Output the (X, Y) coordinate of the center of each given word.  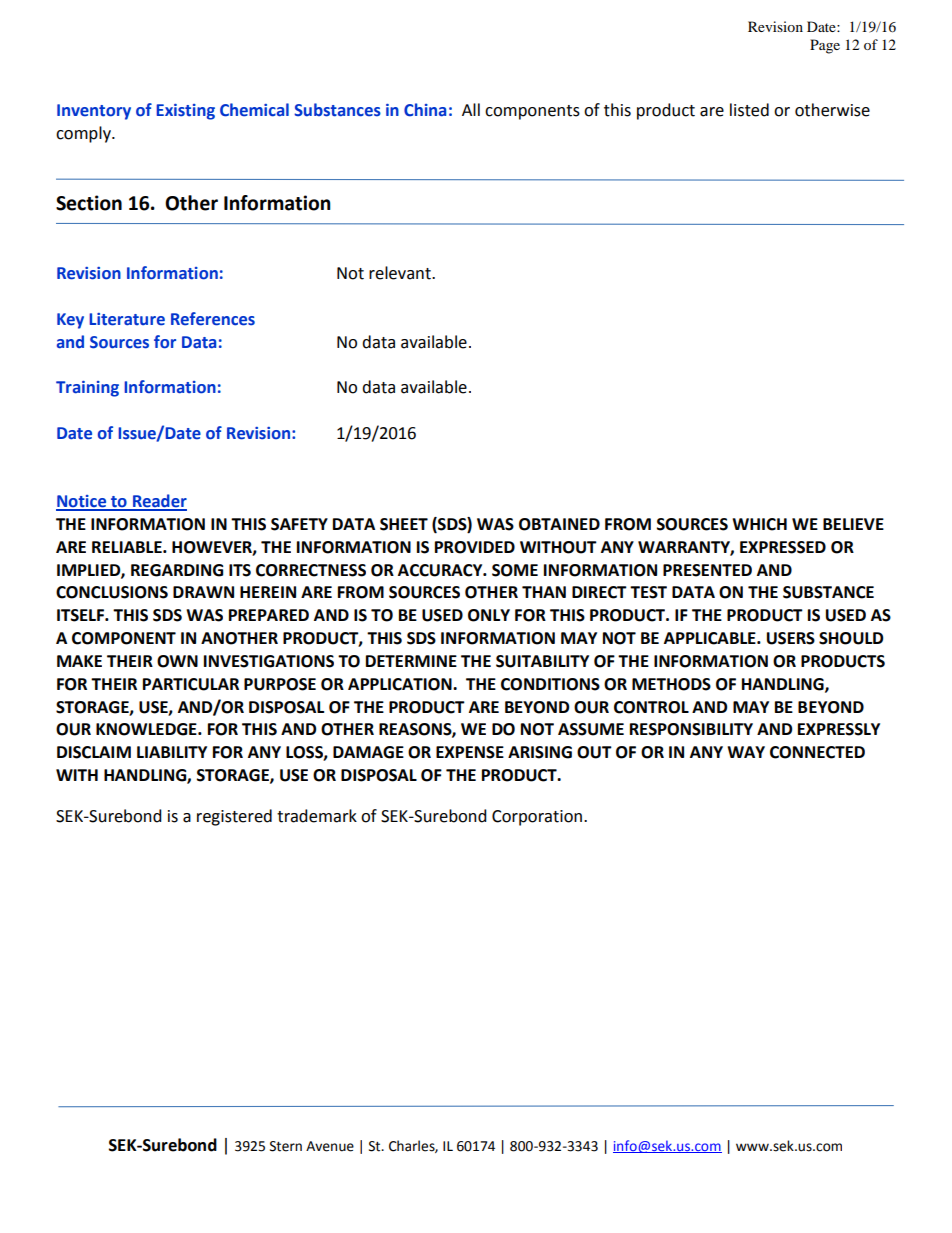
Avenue (330, 1146)
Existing (185, 112)
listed (749, 110)
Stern (286, 1146)
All (471, 109)
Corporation (537, 818)
